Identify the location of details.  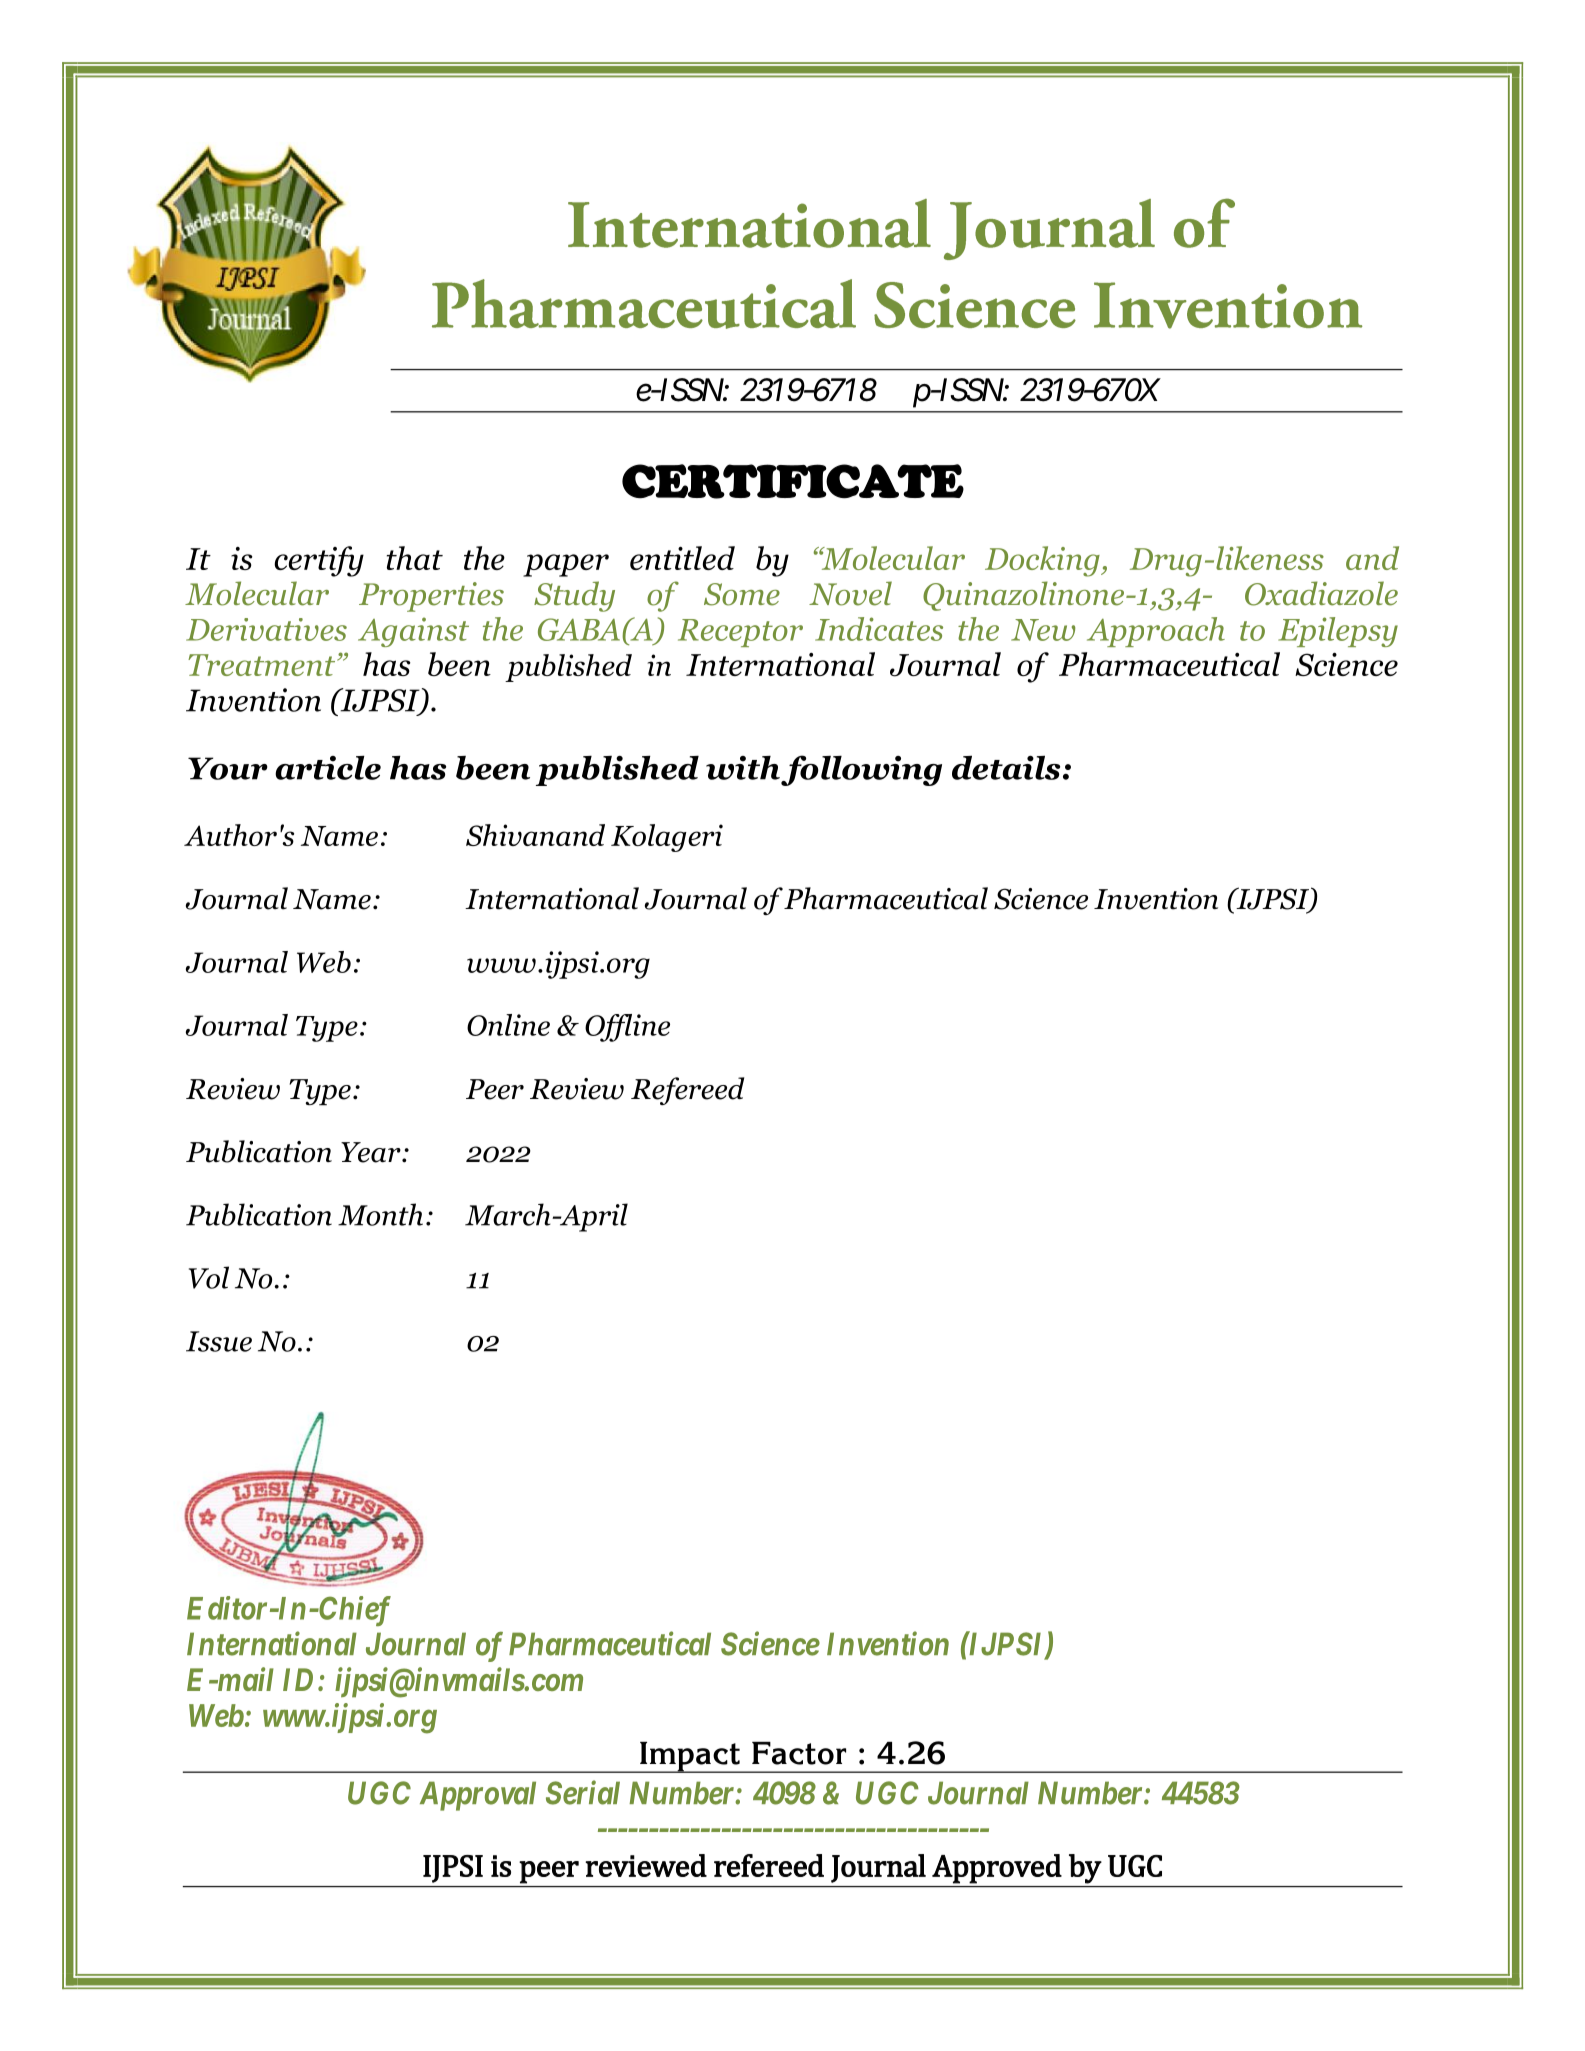
(1006, 767).
